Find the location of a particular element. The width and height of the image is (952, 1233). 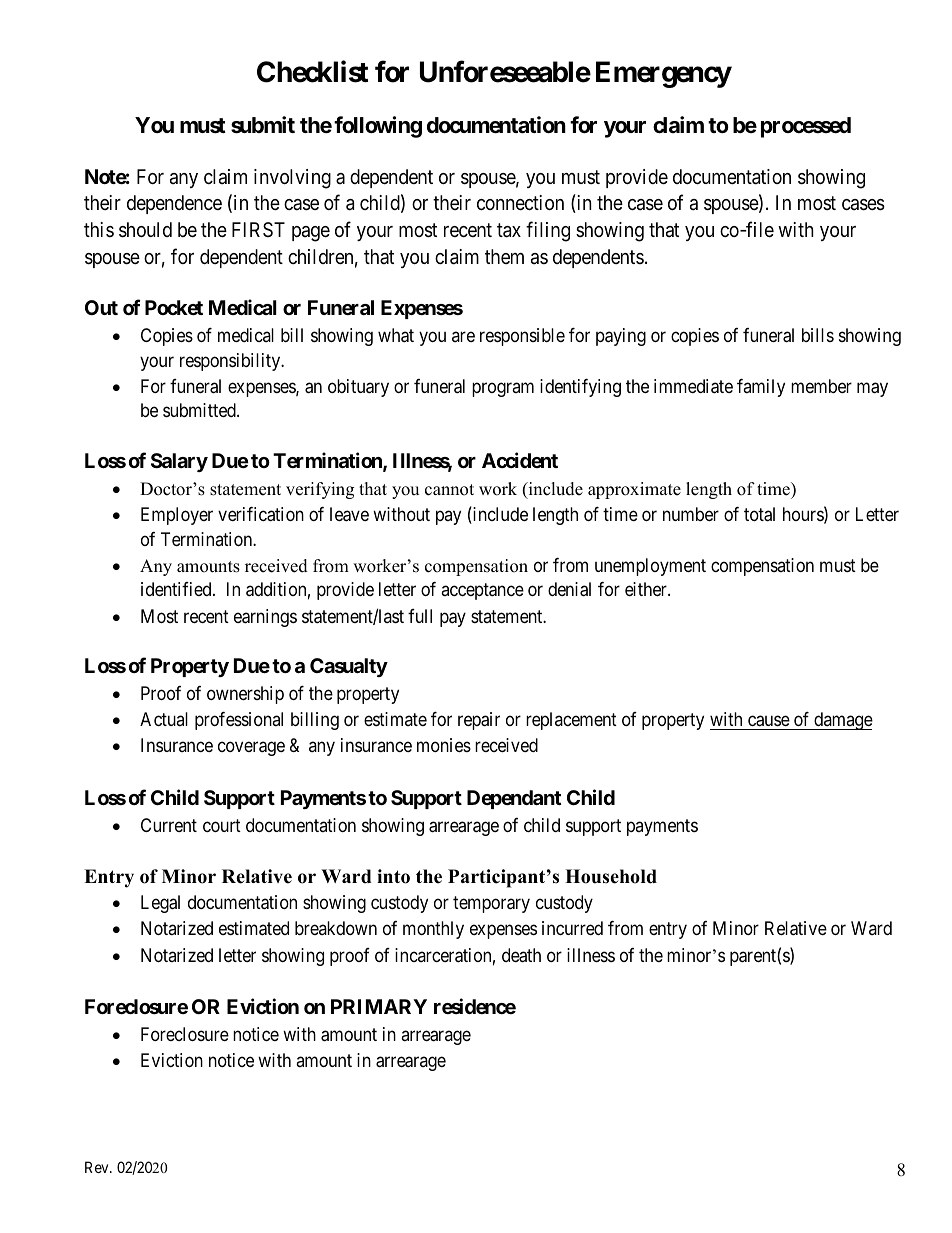

processed is located at coordinates (806, 127).
